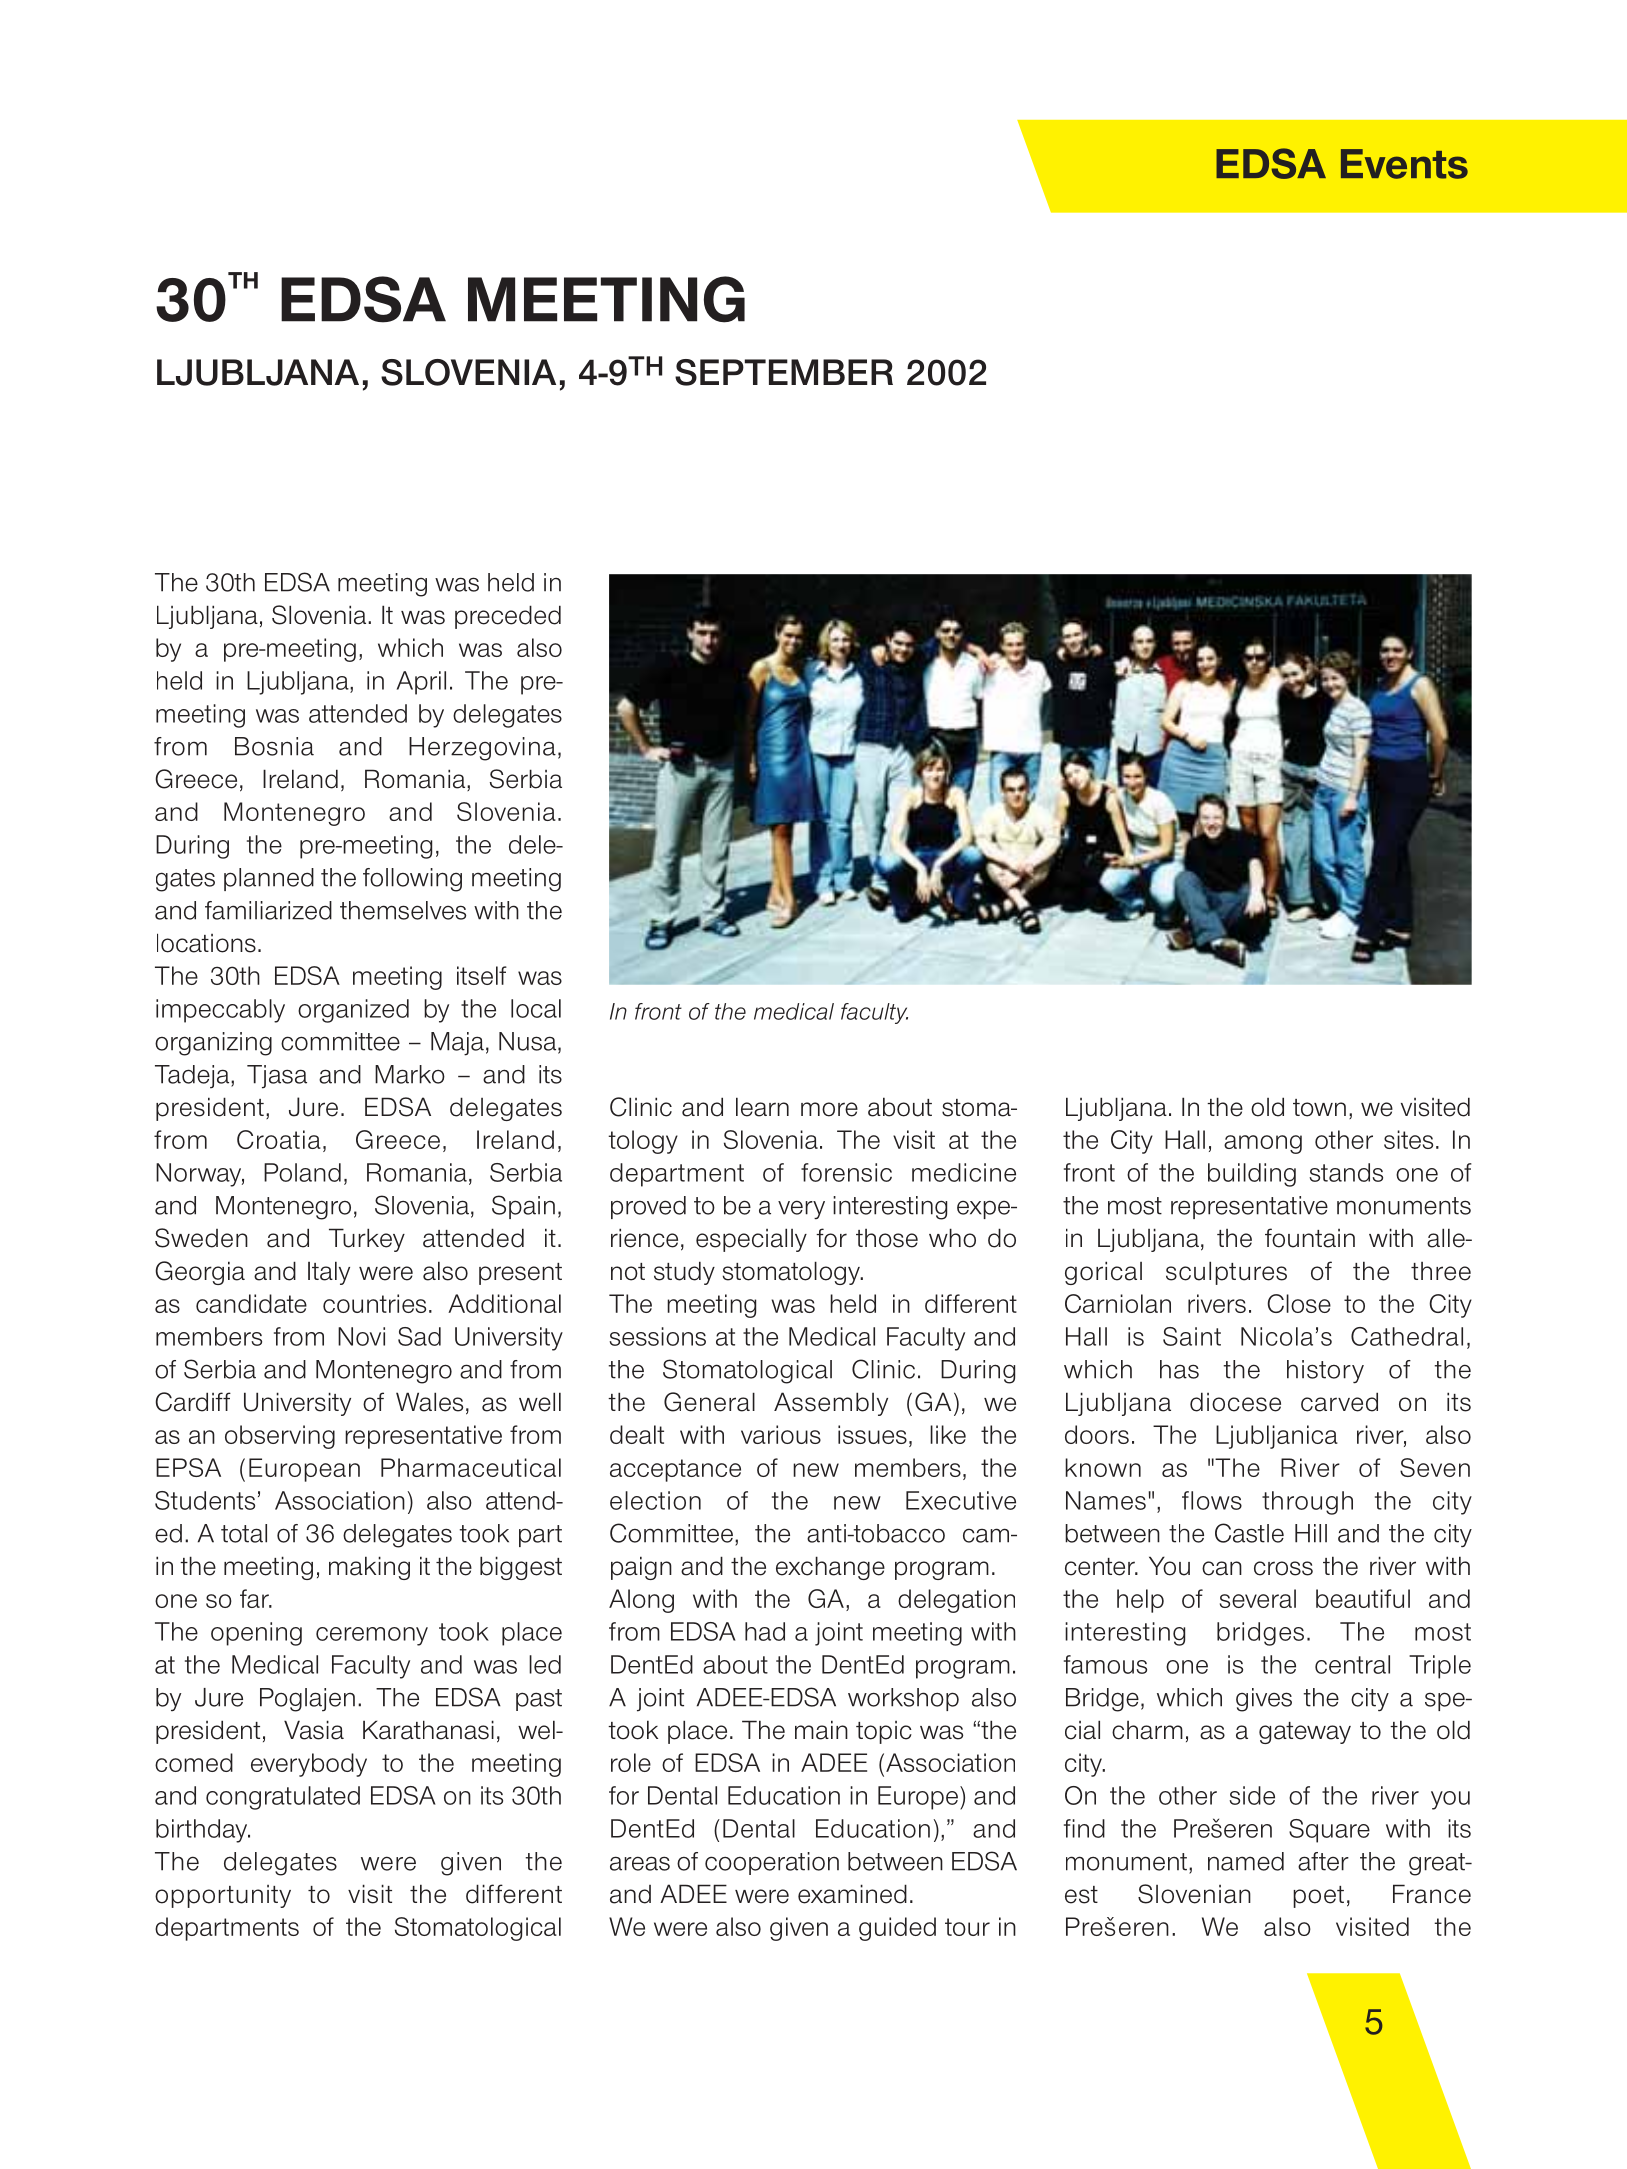 Image resolution: width=1627 pixels, height=2169 pixels. What do you see at coordinates (508, 617) in the image?
I see `preceded` at bounding box center [508, 617].
